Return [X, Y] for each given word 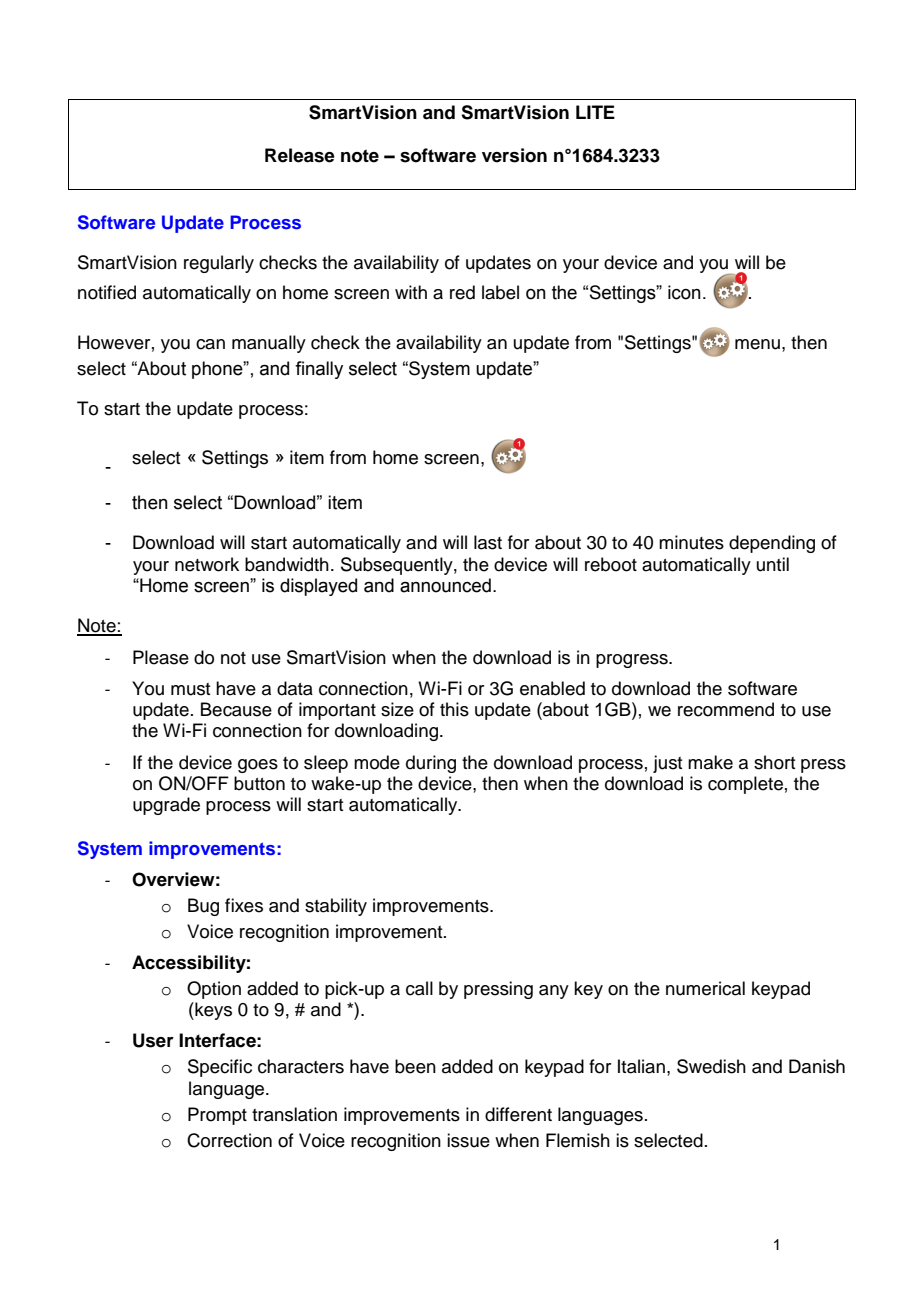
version [514, 155]
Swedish [711, 1066]
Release [300, 155]
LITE [595, 112]
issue [468, 1140]
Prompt [217, 1116]
